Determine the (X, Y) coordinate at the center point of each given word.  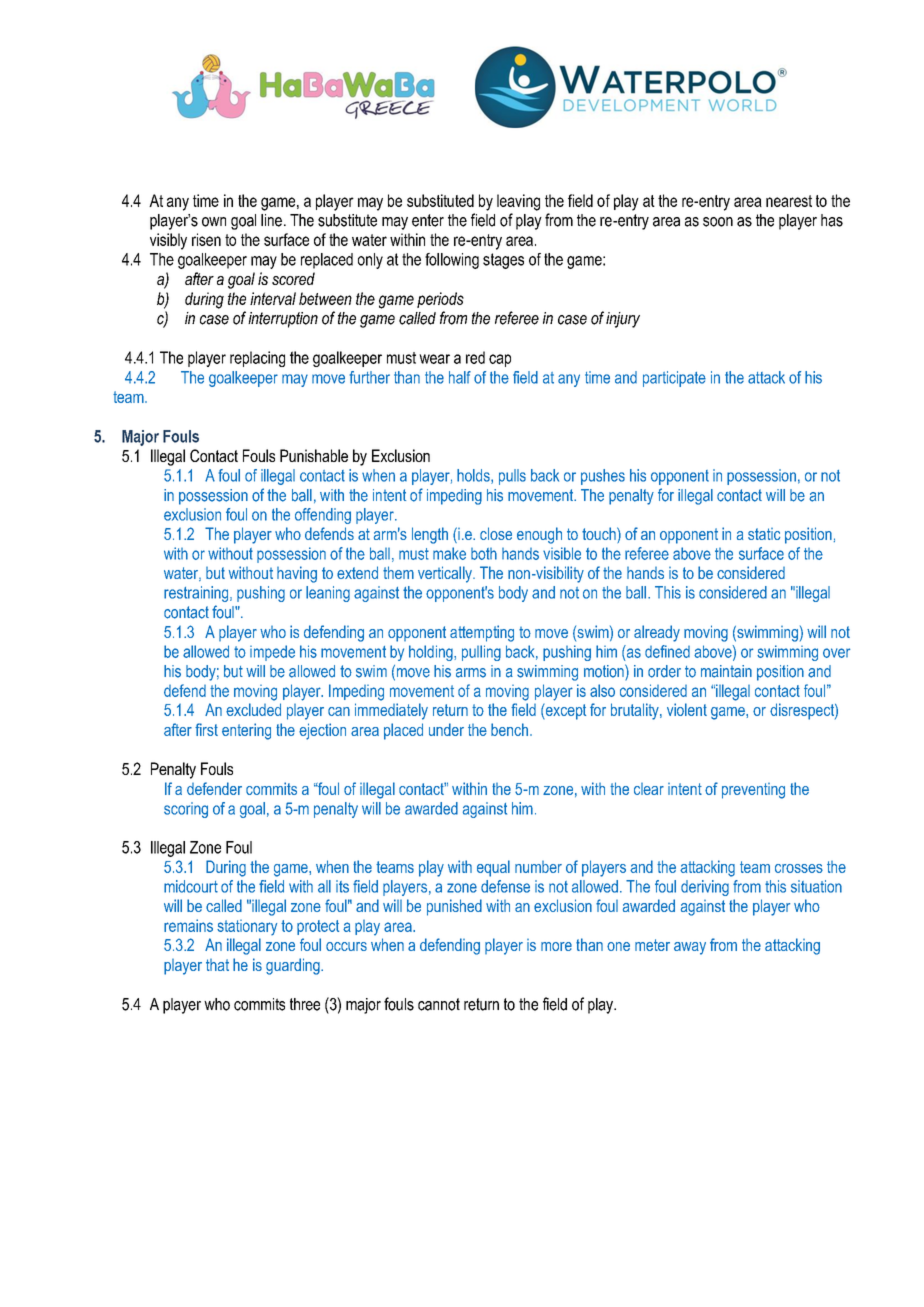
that (217, 965)
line (271, 220)
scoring (186, 810)
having (297, 574)
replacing (257, 359)
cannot (439, 1004)
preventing (753, 791)
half (460, 377)
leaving (518, 202)
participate (674, 379)
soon (718, 222)
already (657, 633)
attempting (482, 633)
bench (509, 729)
